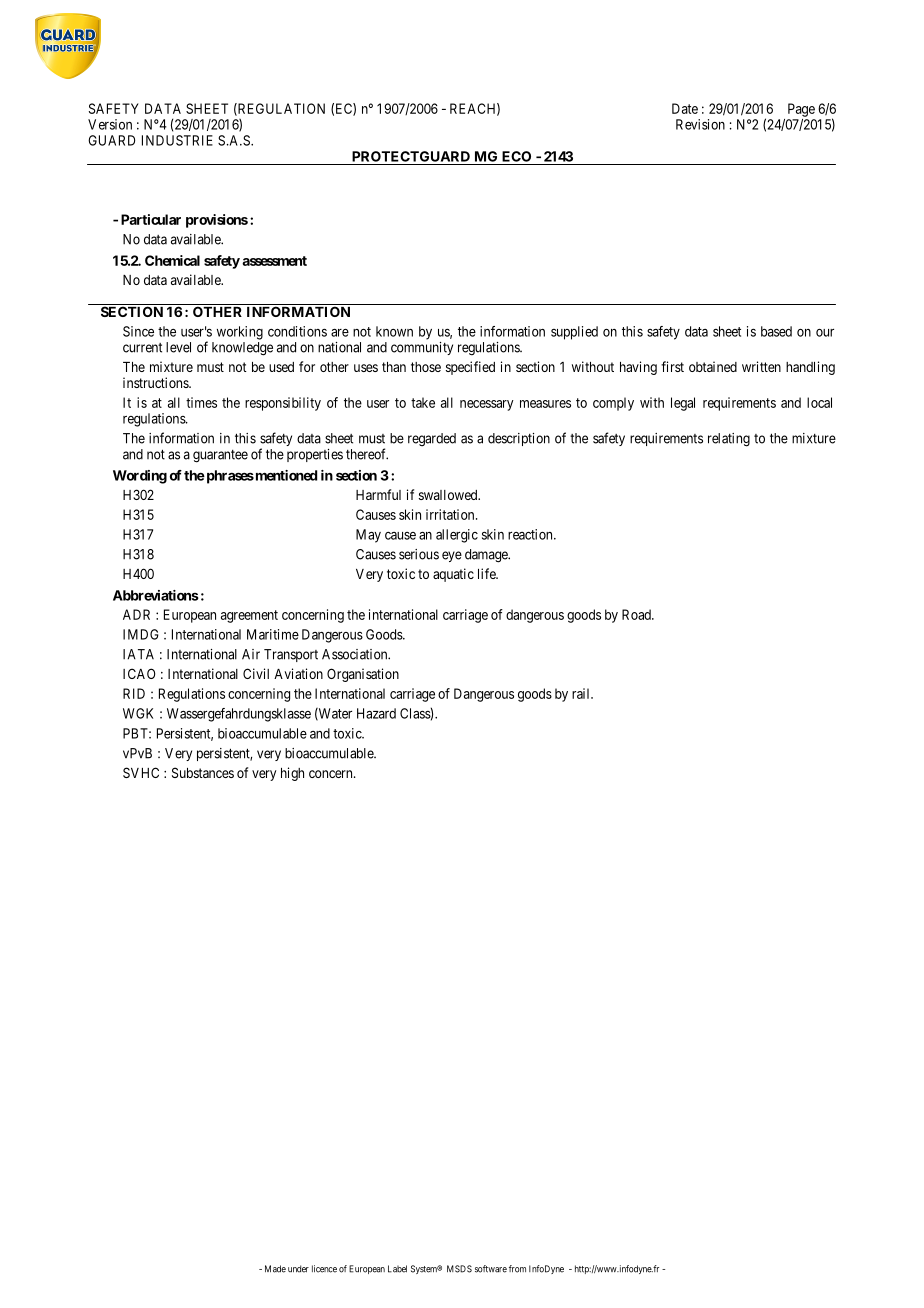  What do you see at coordinates (516, 156) in the image?
I see `ECO` at bounding box center [516, 156].
